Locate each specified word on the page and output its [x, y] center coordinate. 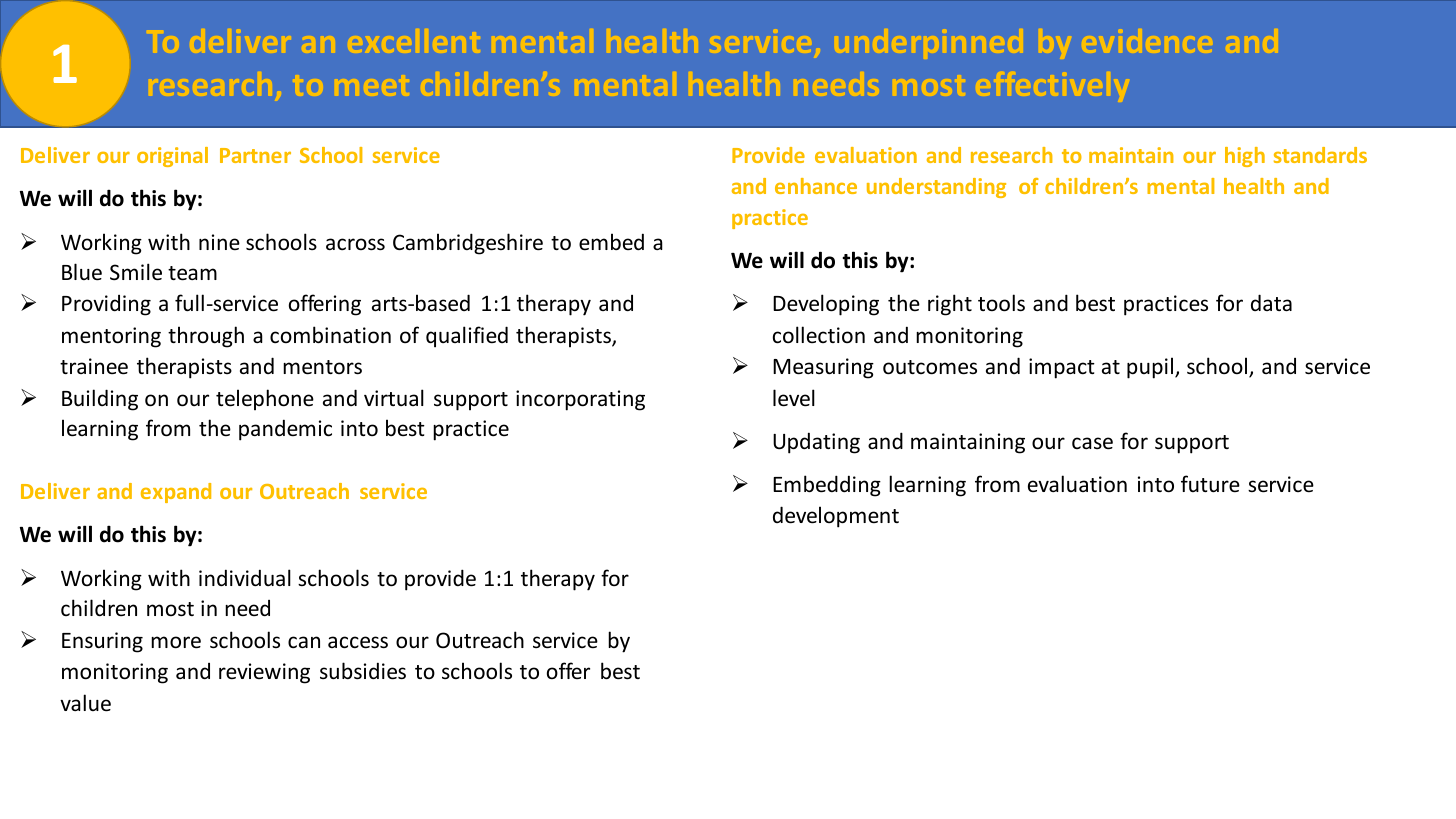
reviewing [264, 673]
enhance [816, 186]
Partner [255, 155]
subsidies [363, 671]
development [836, 517]
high [1245, 157]
